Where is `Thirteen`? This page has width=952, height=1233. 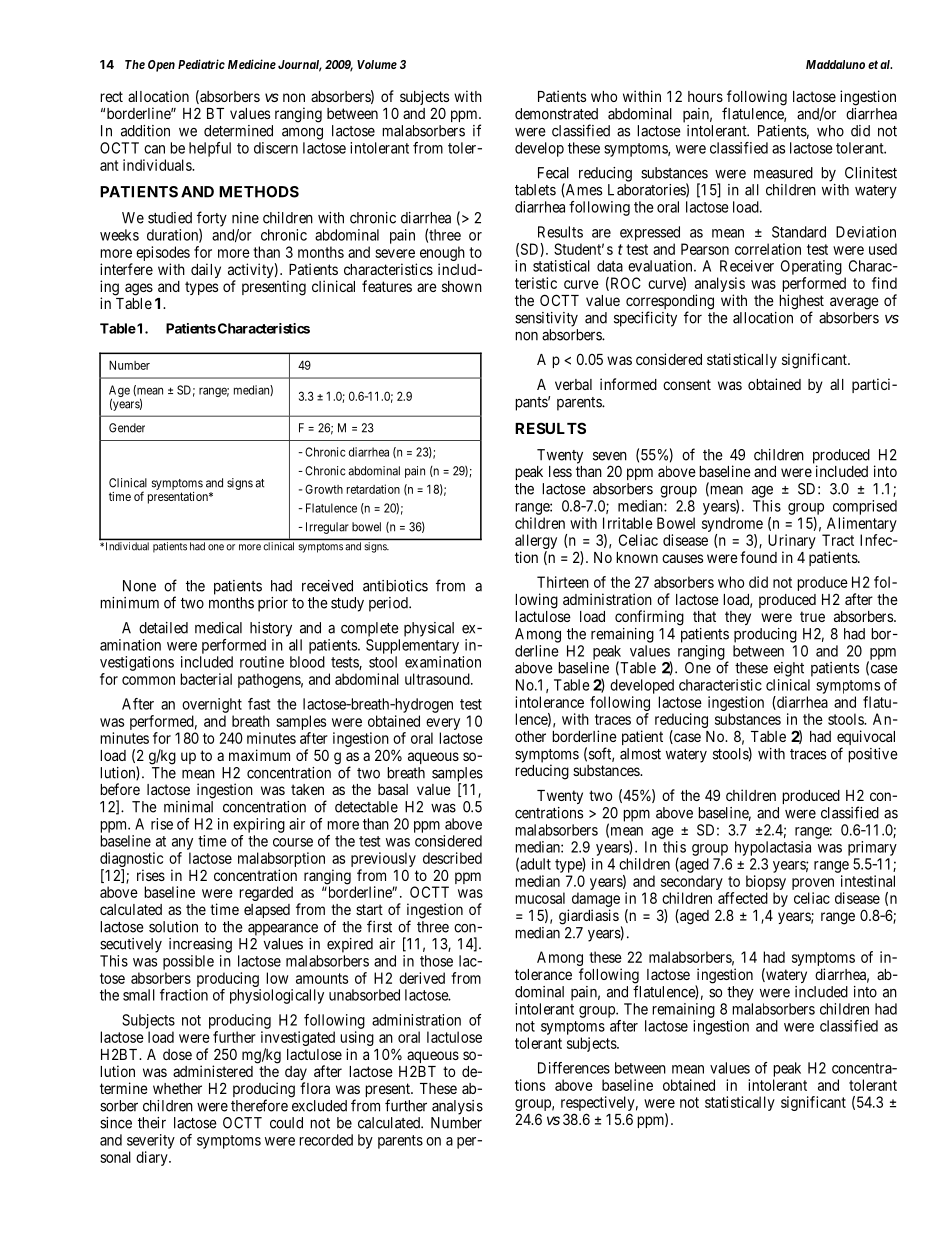 Thirteen is located at coordinates (563, 582).
